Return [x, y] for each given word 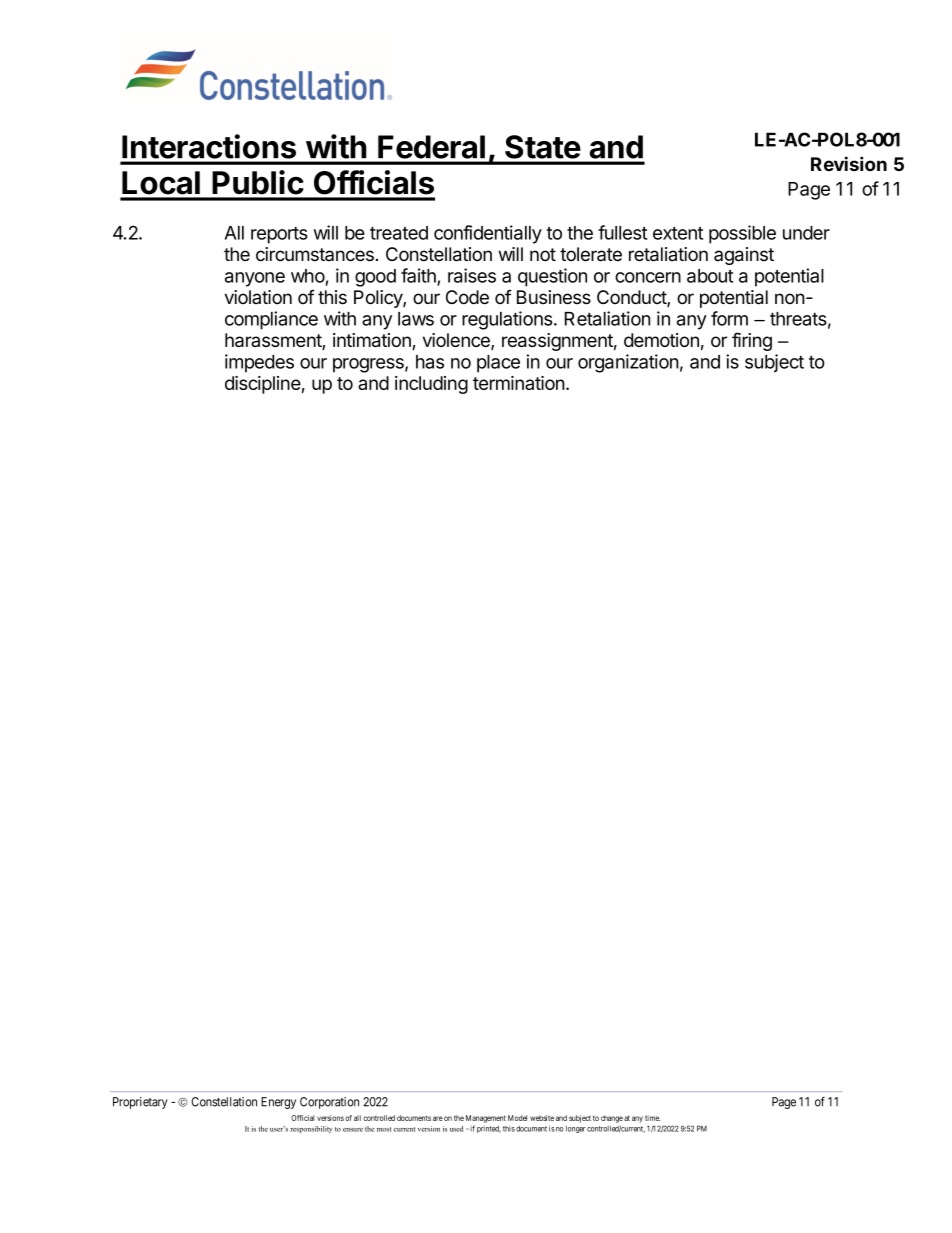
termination [519, 383]
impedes [259, 363]
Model [517, 1118]
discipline [263, 385]
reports [279, 235]
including [431, 385]
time [652, 1118]
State [542, 147]
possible [742, 234]
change [612, 1119]
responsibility [311, 1129]
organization [628, 363]
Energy [278, 1103]
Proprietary [140, 1103]
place [498, 364]
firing [752, 341]
